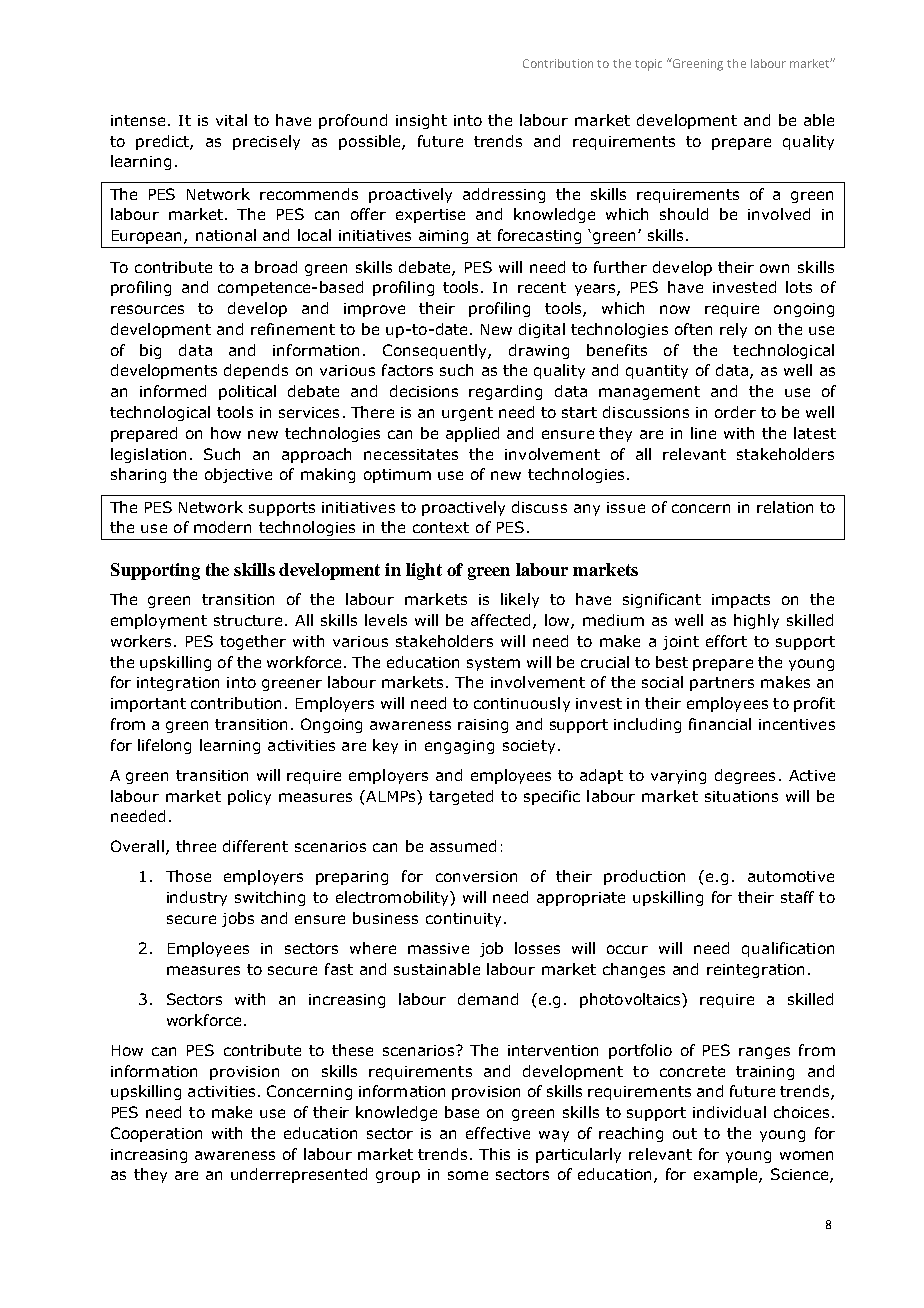 The height and width of the image is (1308, 924). Describe the element at coordinates (231, 120) in the image. I see `vital` at that location.
